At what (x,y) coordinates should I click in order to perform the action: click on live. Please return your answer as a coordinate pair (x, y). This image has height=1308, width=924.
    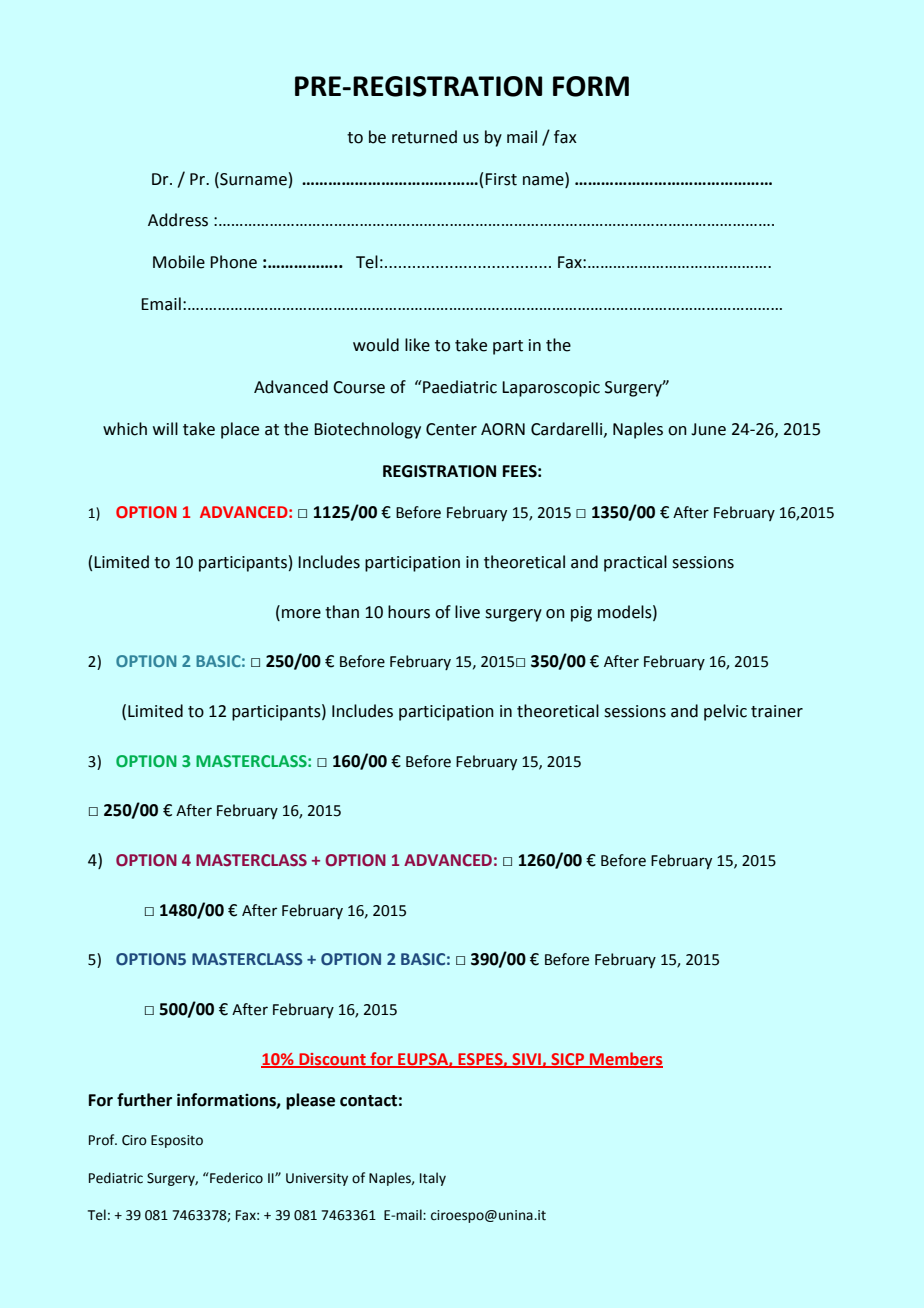
    Looking at the image, I should click on (467, 612).
